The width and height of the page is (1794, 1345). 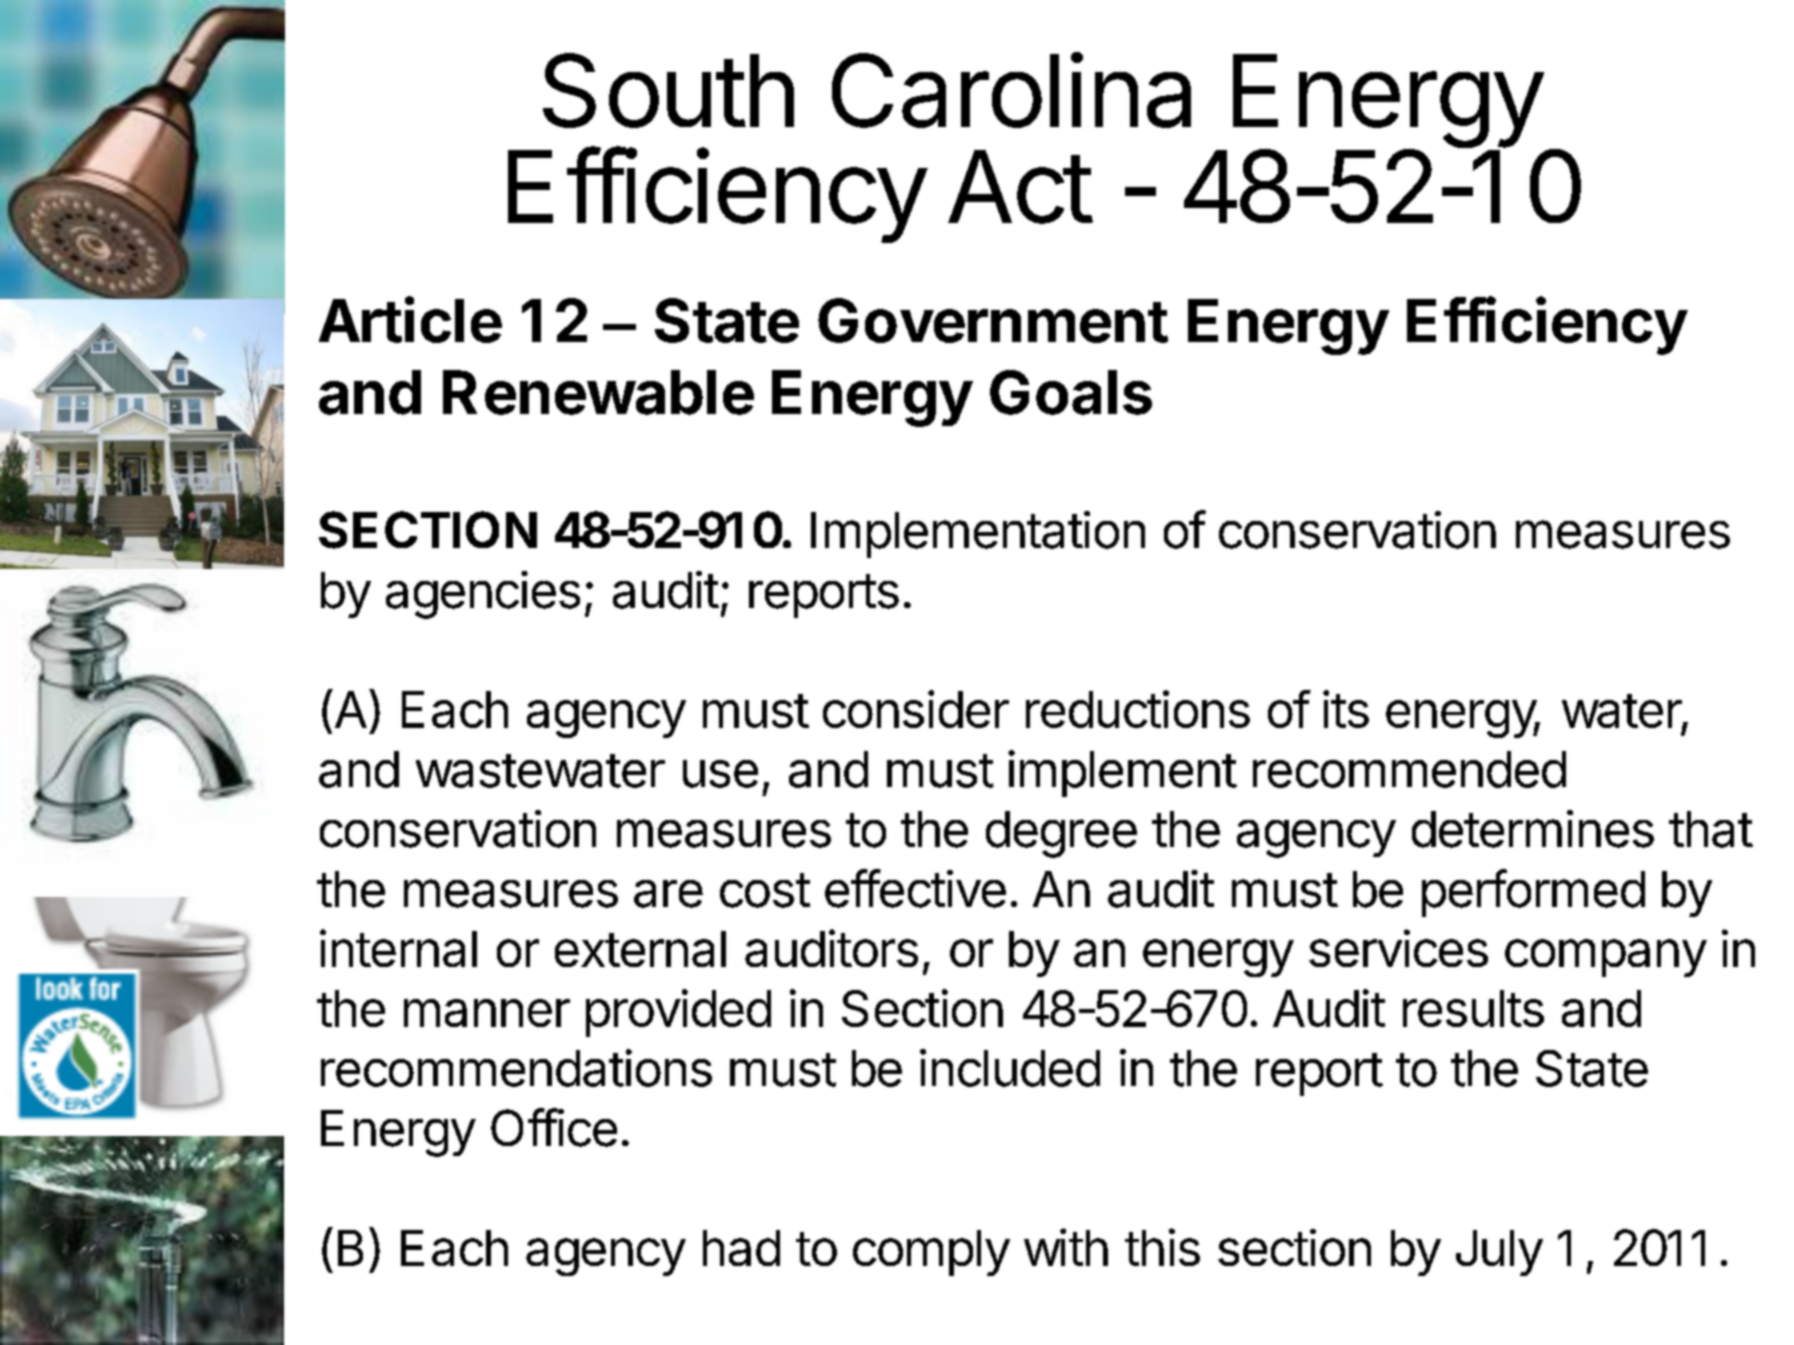 What do you see at coordinates (1011, 90) in the page?
I see `Carolina` at bounding box center [1011, 90].
